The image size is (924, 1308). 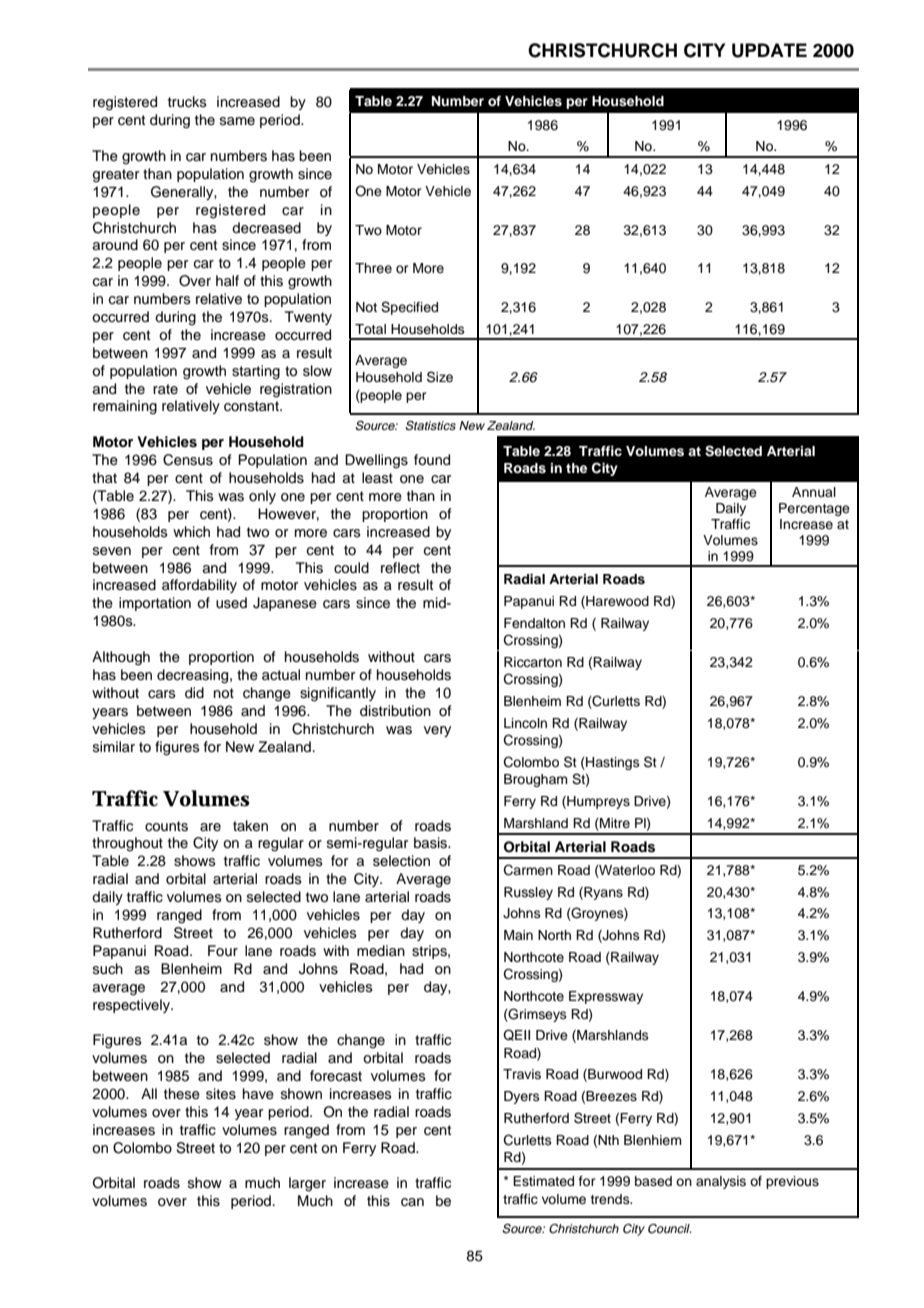 What do you see at coordinates (194, 693) in the image?
I see `did` at bounding box center [194, 693].
